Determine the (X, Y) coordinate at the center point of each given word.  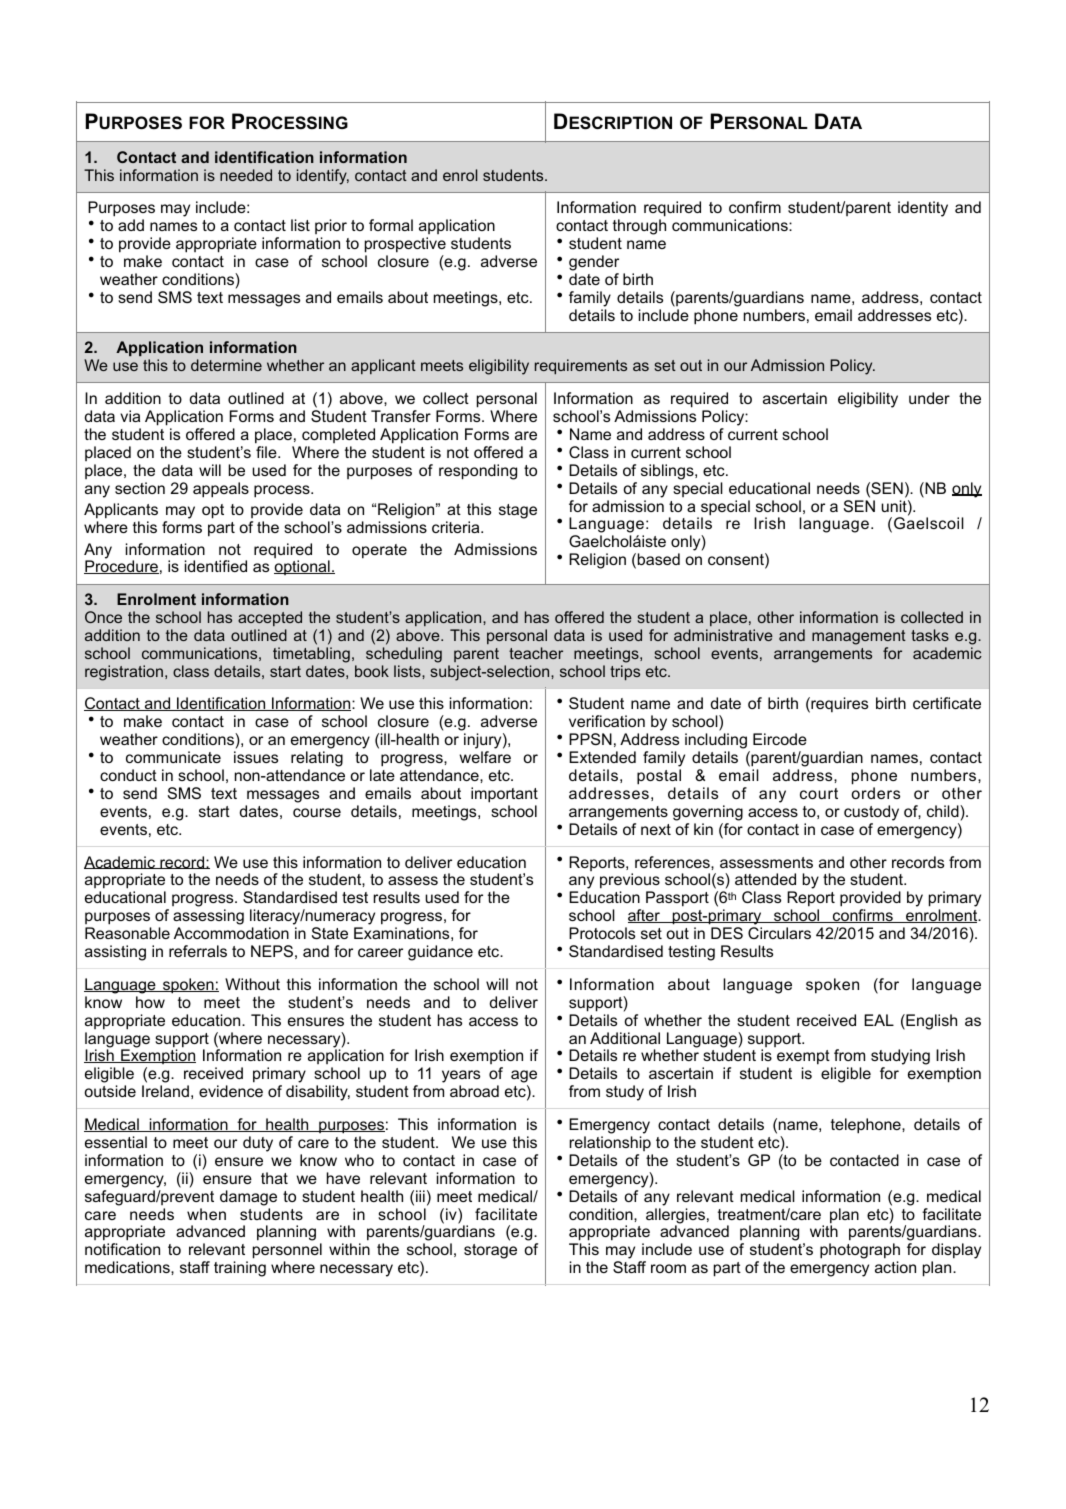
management (859, 637)
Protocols (602, 933)
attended (765, 879)
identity (923, 209)
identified (216, 566)
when (206, 1214)
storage (490, 1251)
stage (518, 511)
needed (246, 175)
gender (594, 263)
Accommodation (231, 933)
